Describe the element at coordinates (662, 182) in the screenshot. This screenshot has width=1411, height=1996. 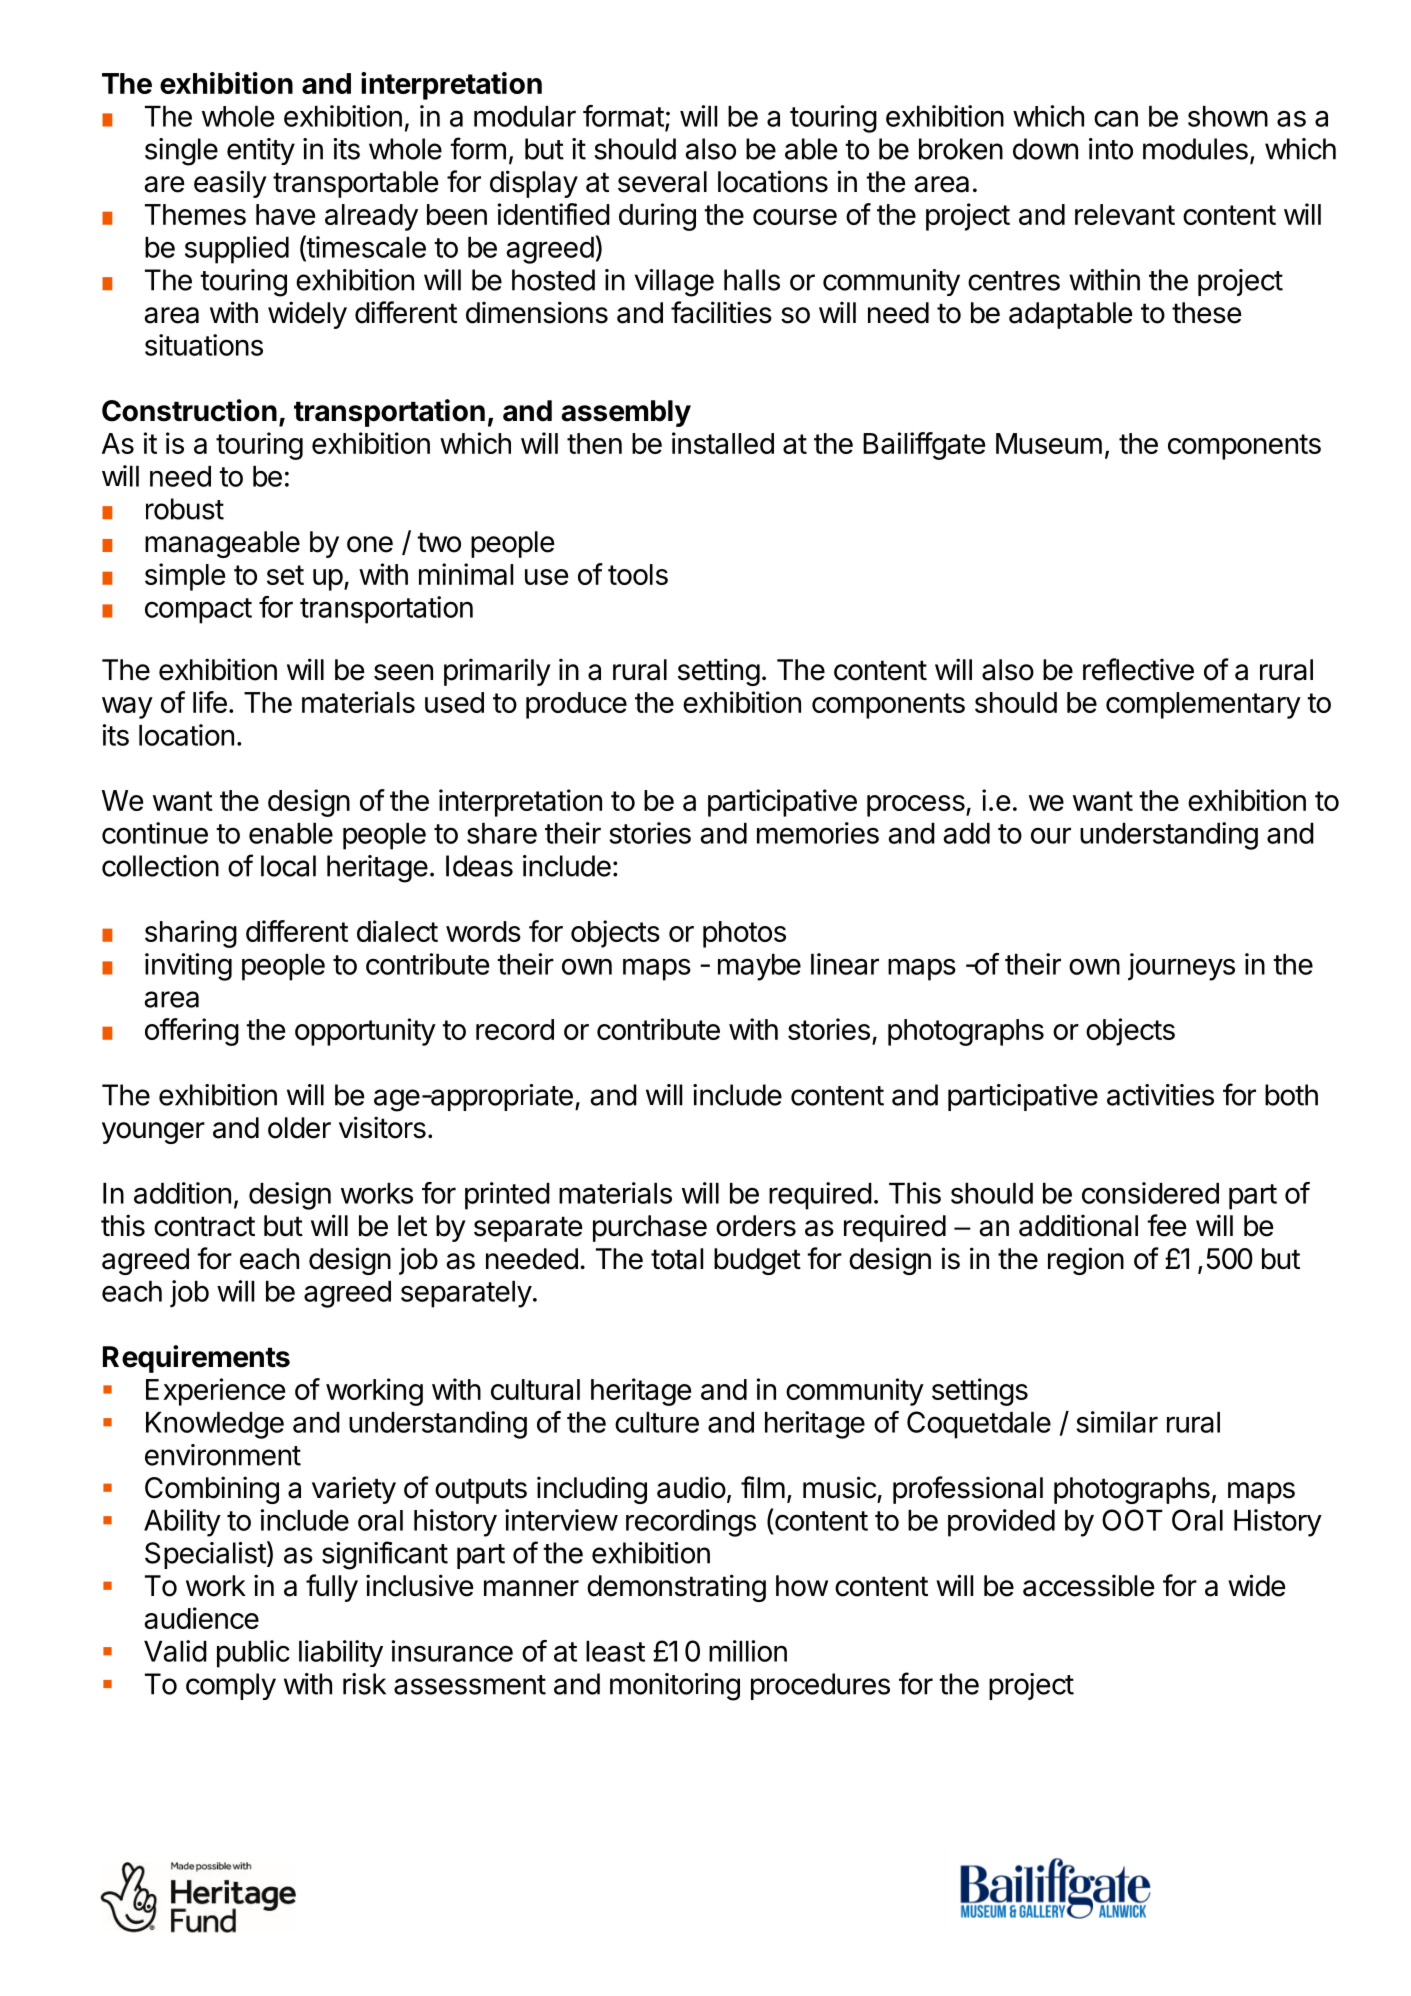
I see `several` at that location.
